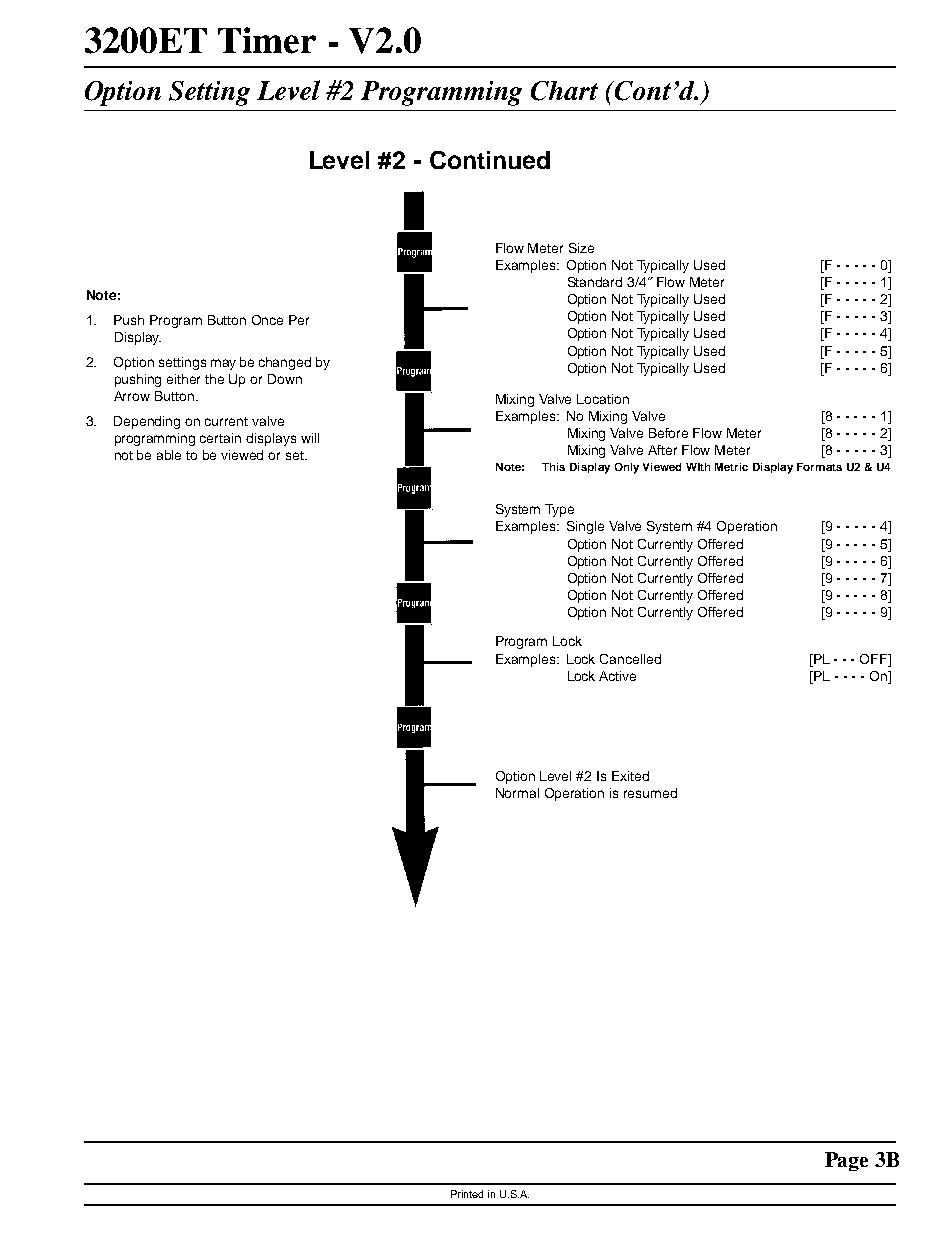 The width and height of the page is (952, 1233). Describe the element at coordinates (650, 793) in the page. I see `resumed` at that location.
